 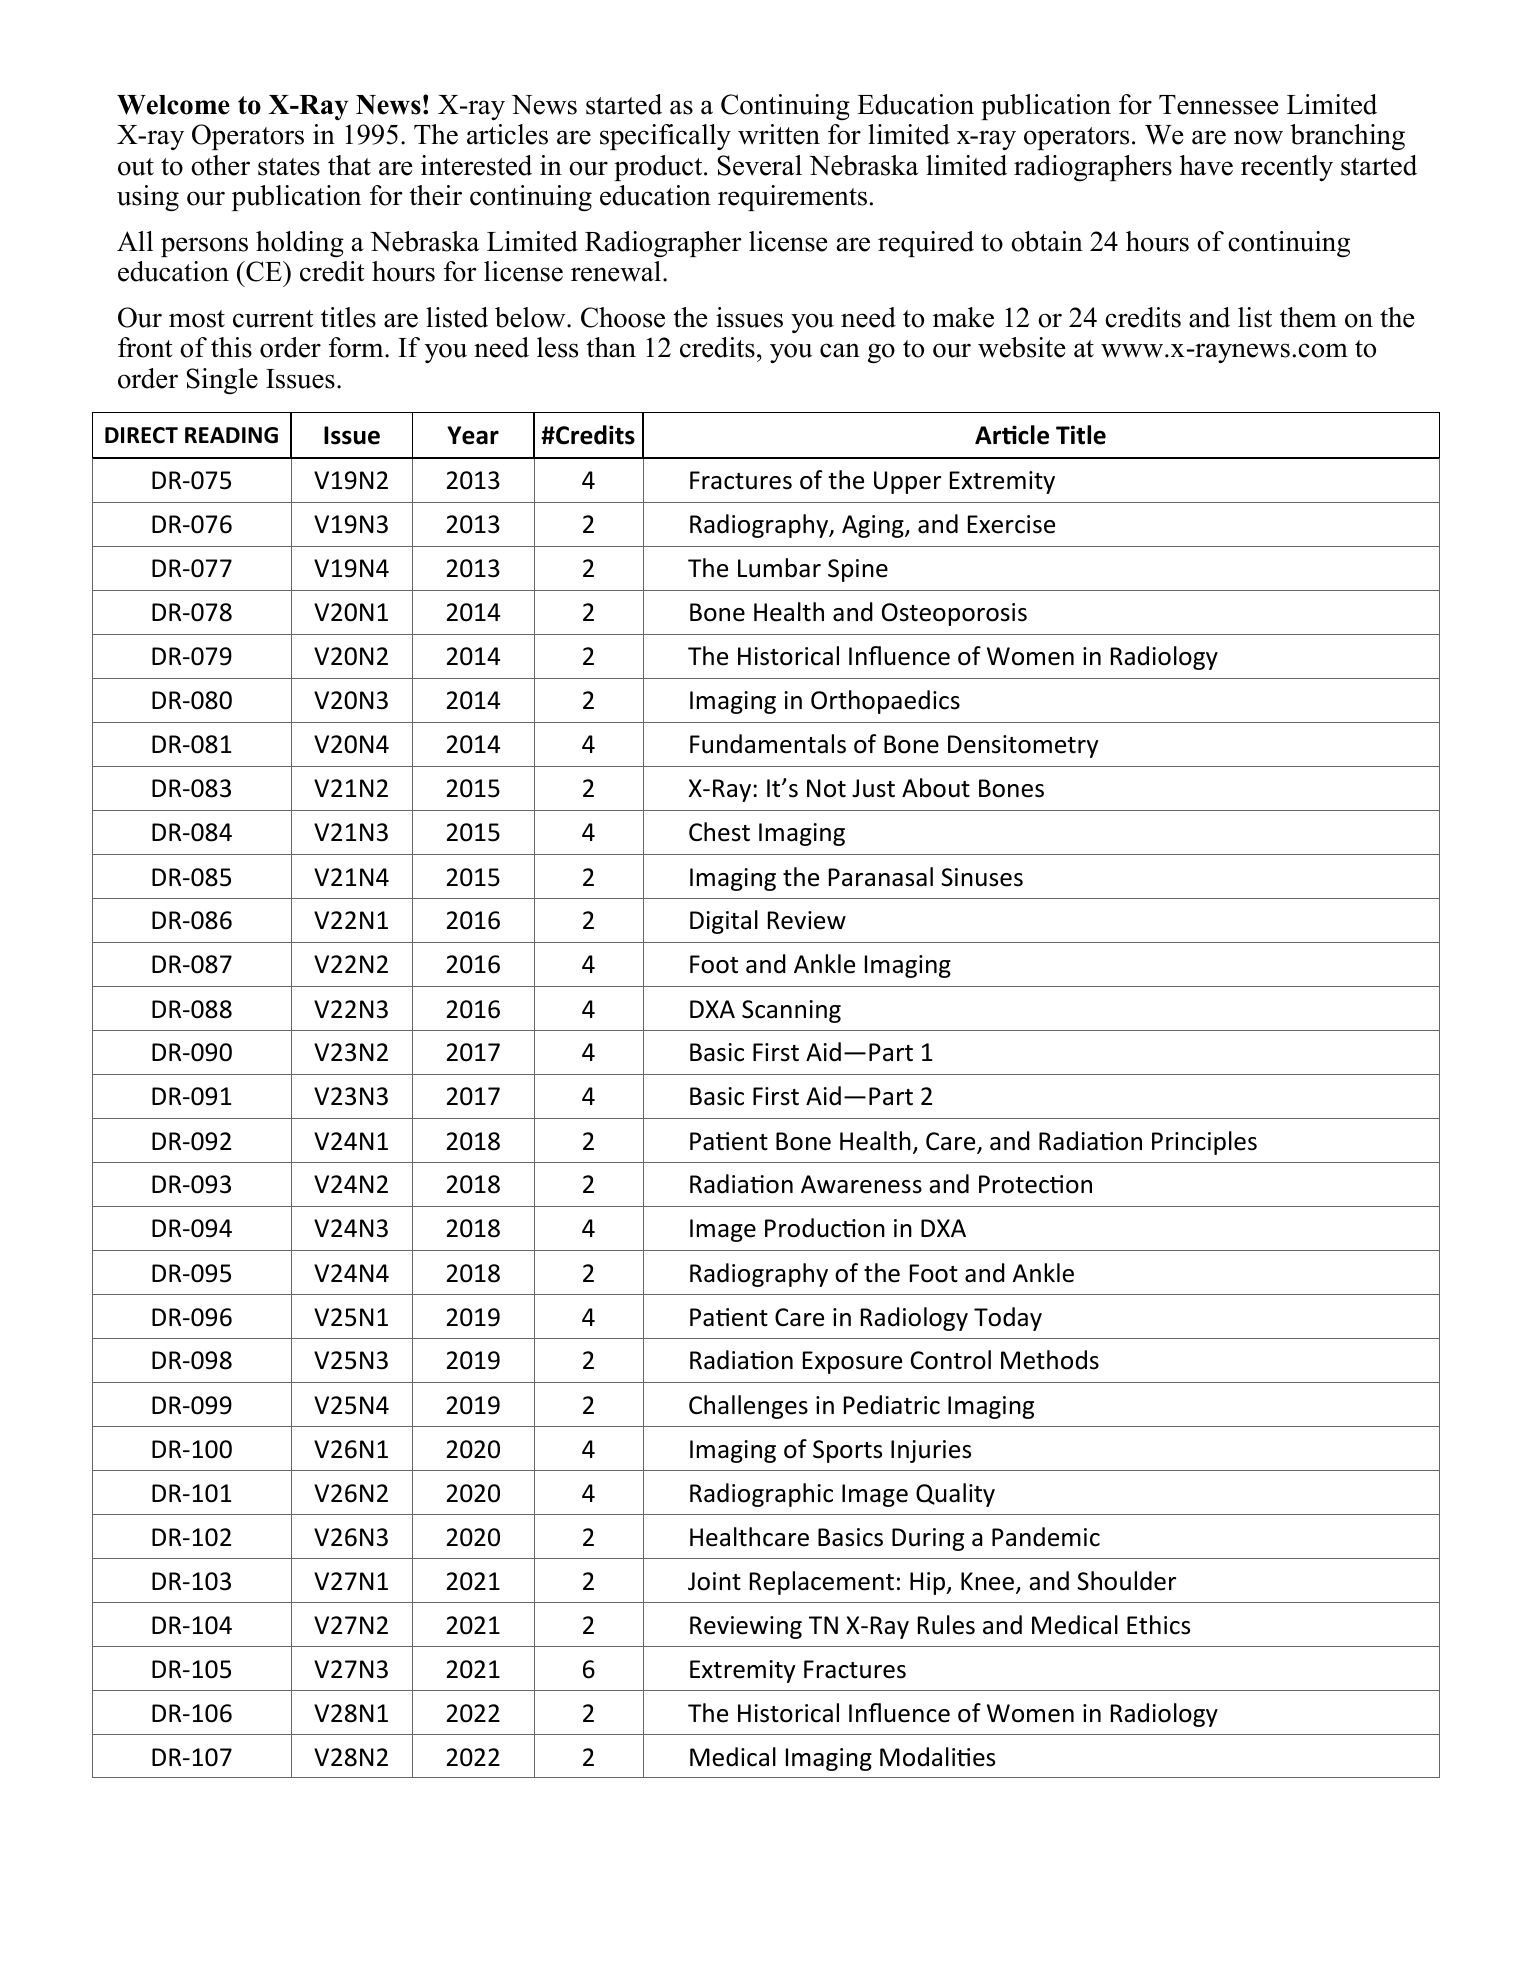 I want to click on Exposure, so click(x=852, y=1362).
